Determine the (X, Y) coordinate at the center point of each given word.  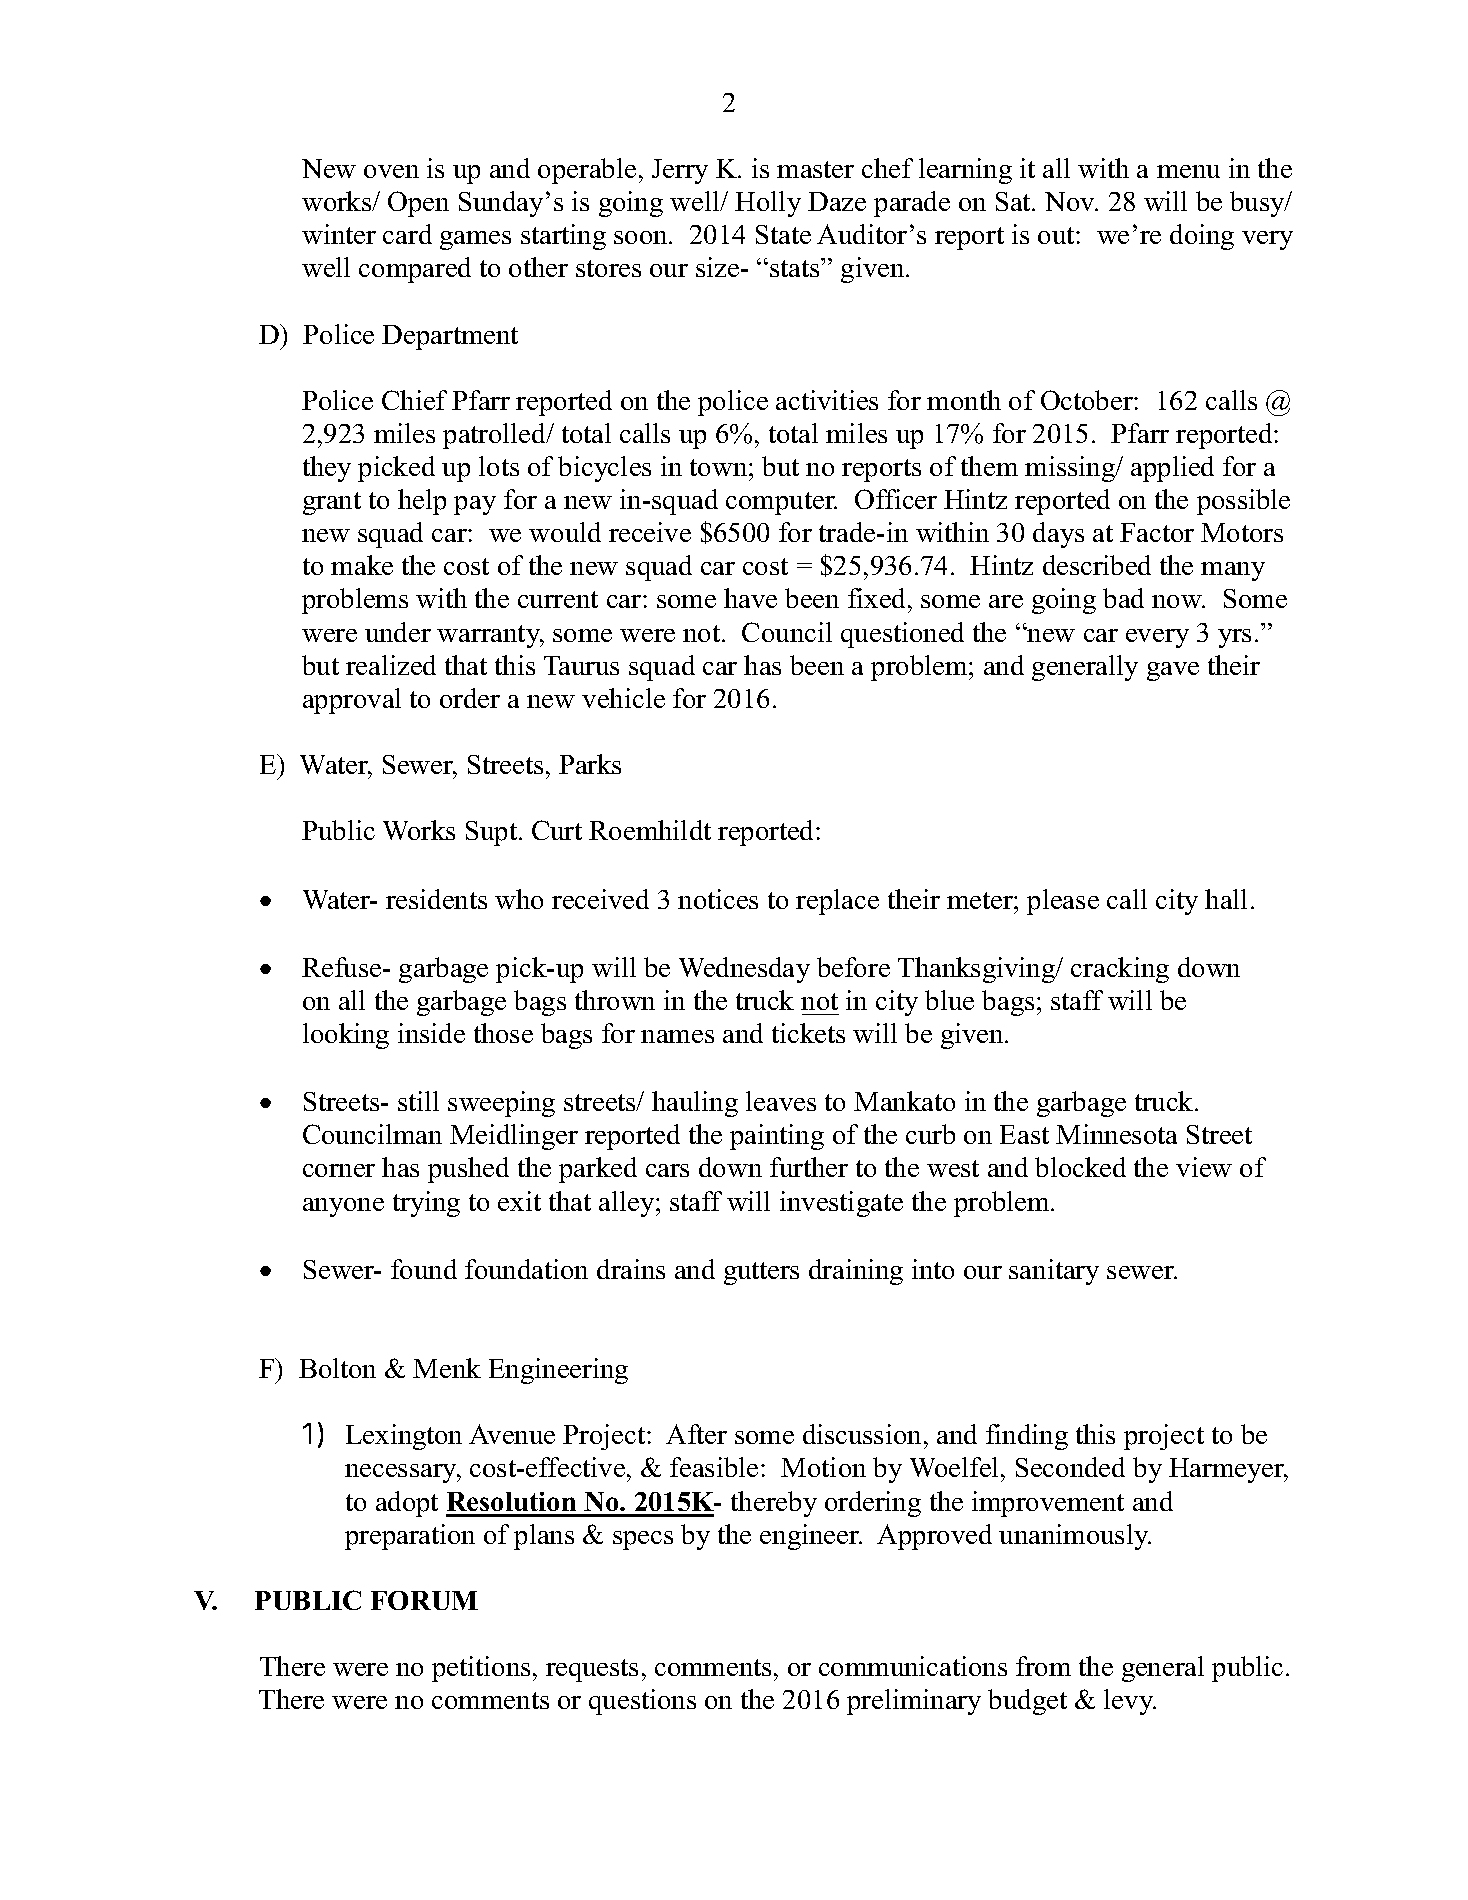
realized (391, 665)
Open (418, 204)
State (783, 234)
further (809, 1167)
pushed (468, 1170)
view (1204, 1167)
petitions (481, 1669)
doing (1202, 237)
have (750, 598)
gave (1173, 671)
